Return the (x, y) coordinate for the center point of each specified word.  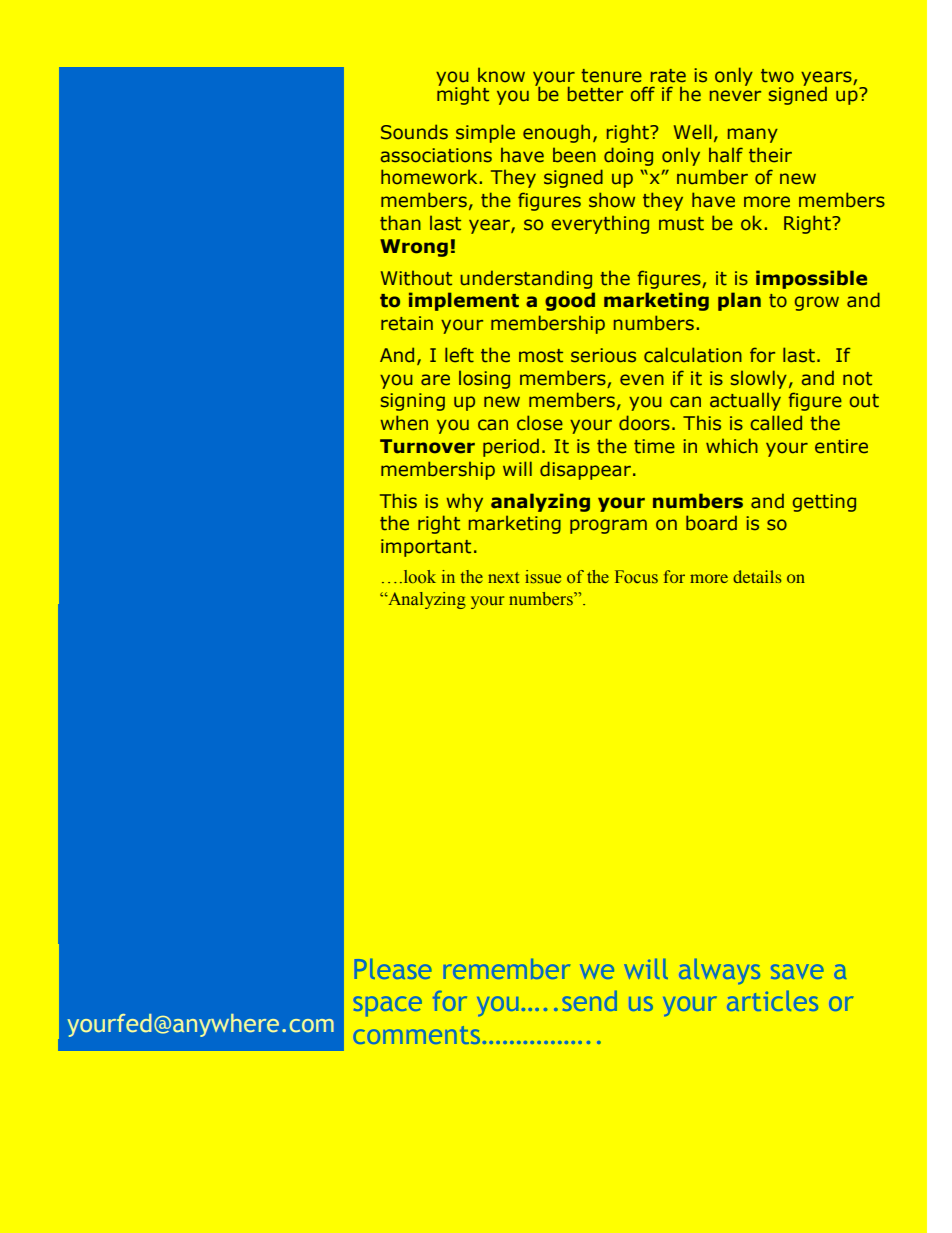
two (777, 76)
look (418, 577)
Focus (636, 577)
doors (644, 423)
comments (417, 1035)
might (463, 94)
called (776, 423)
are (435, 380)
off (643, 94)
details (757, 576)
